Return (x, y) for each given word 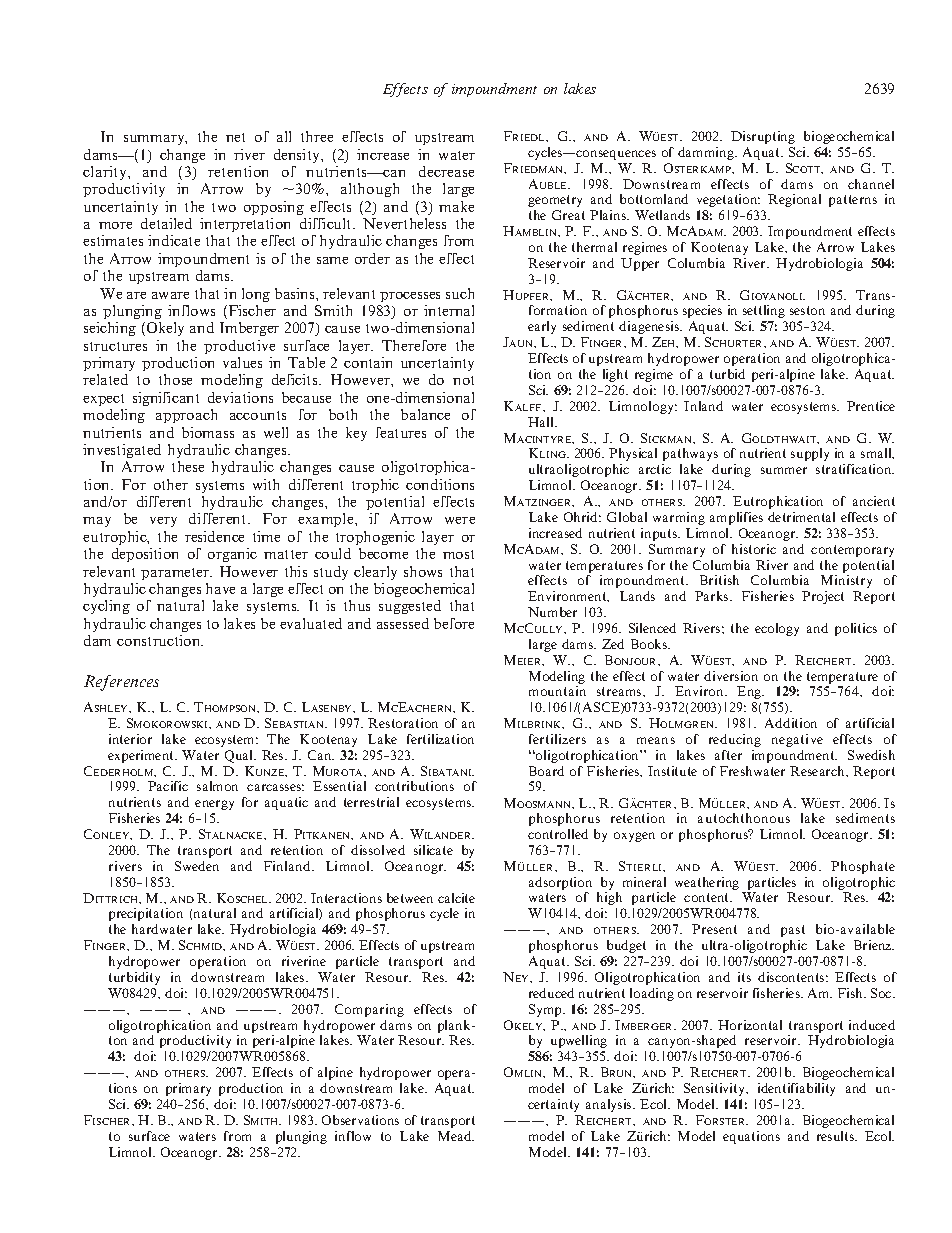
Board (546, 771)
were (460, 520)
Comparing (369, 1010)
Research (818, 771)
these (188, 466)
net (235, 137)
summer (784, 470)
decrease (446, 171)
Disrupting (763, 137)
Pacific (168, 786)
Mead (456, 1136)
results (837, 1136)
